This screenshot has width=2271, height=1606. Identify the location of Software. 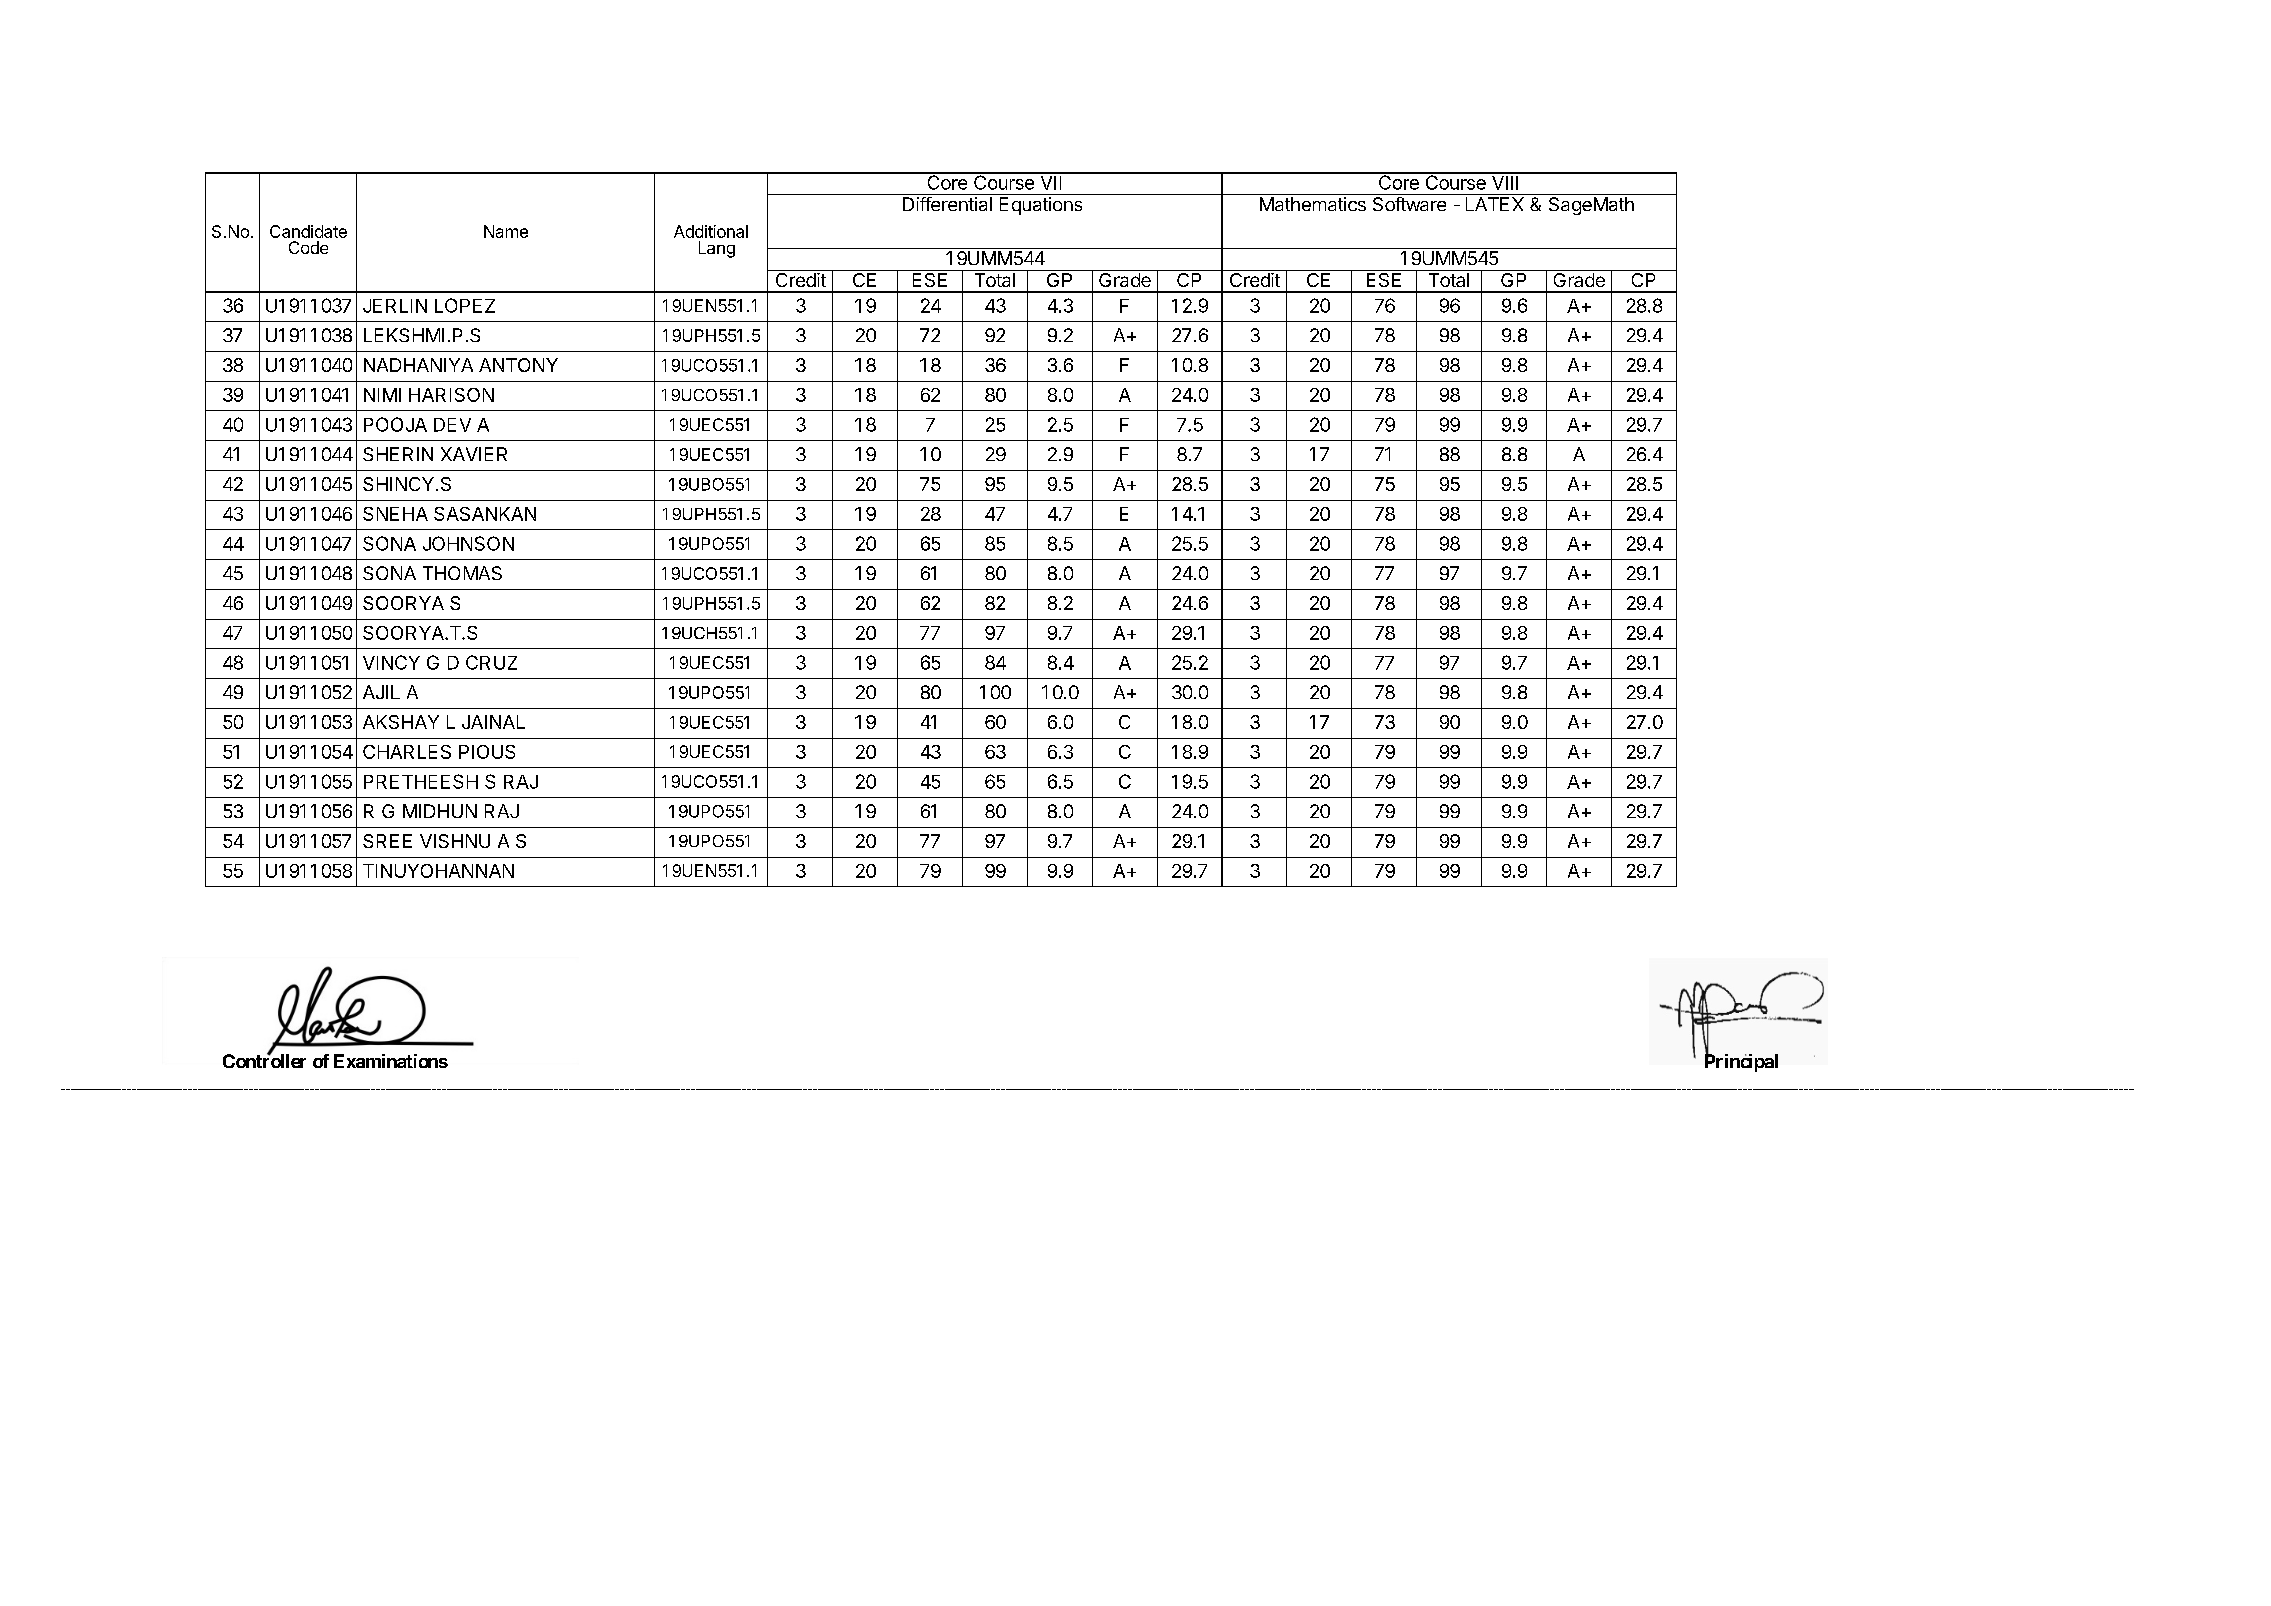
(1409, 204).
